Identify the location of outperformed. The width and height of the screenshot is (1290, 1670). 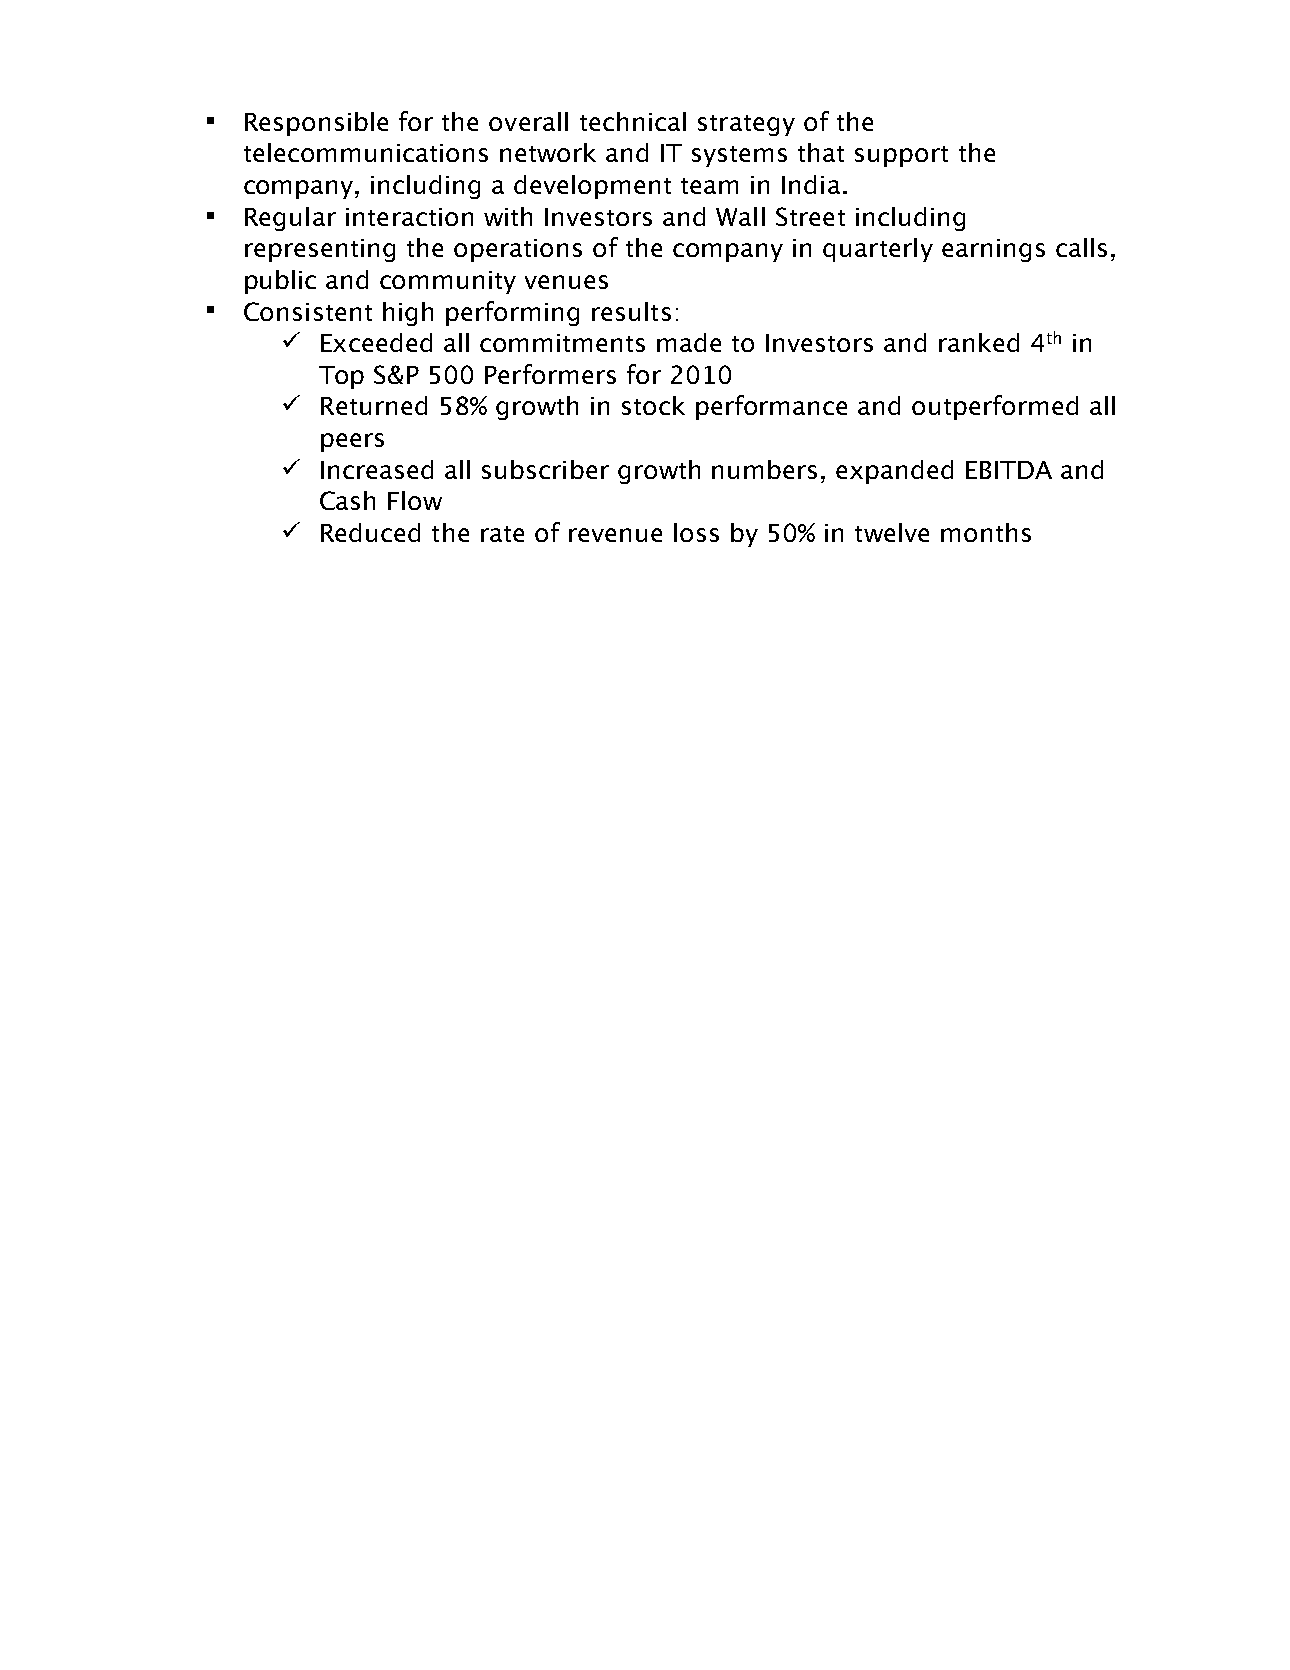
(995, 407).
